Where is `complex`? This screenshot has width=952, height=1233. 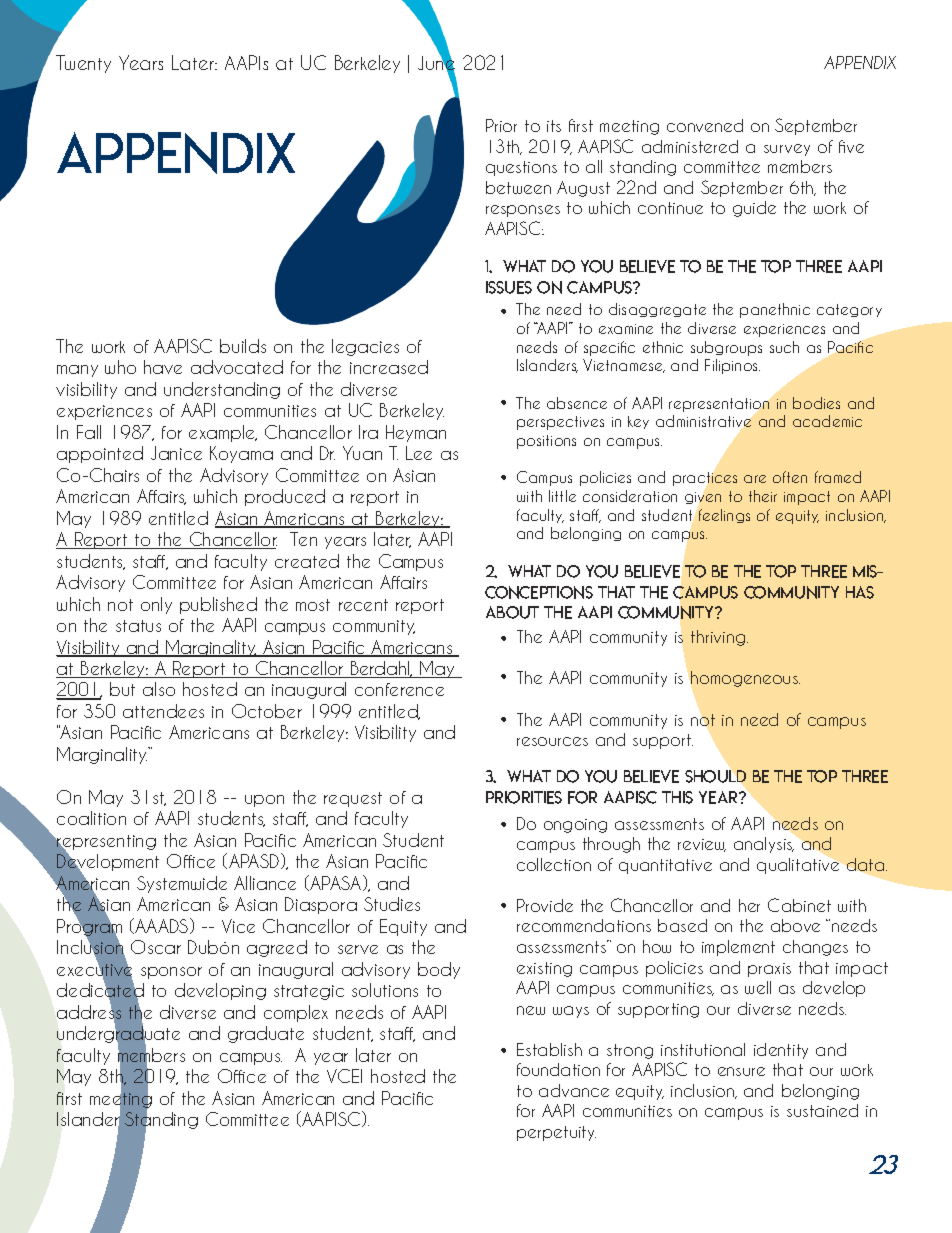 complex is located at coordinates (296, 1013).
